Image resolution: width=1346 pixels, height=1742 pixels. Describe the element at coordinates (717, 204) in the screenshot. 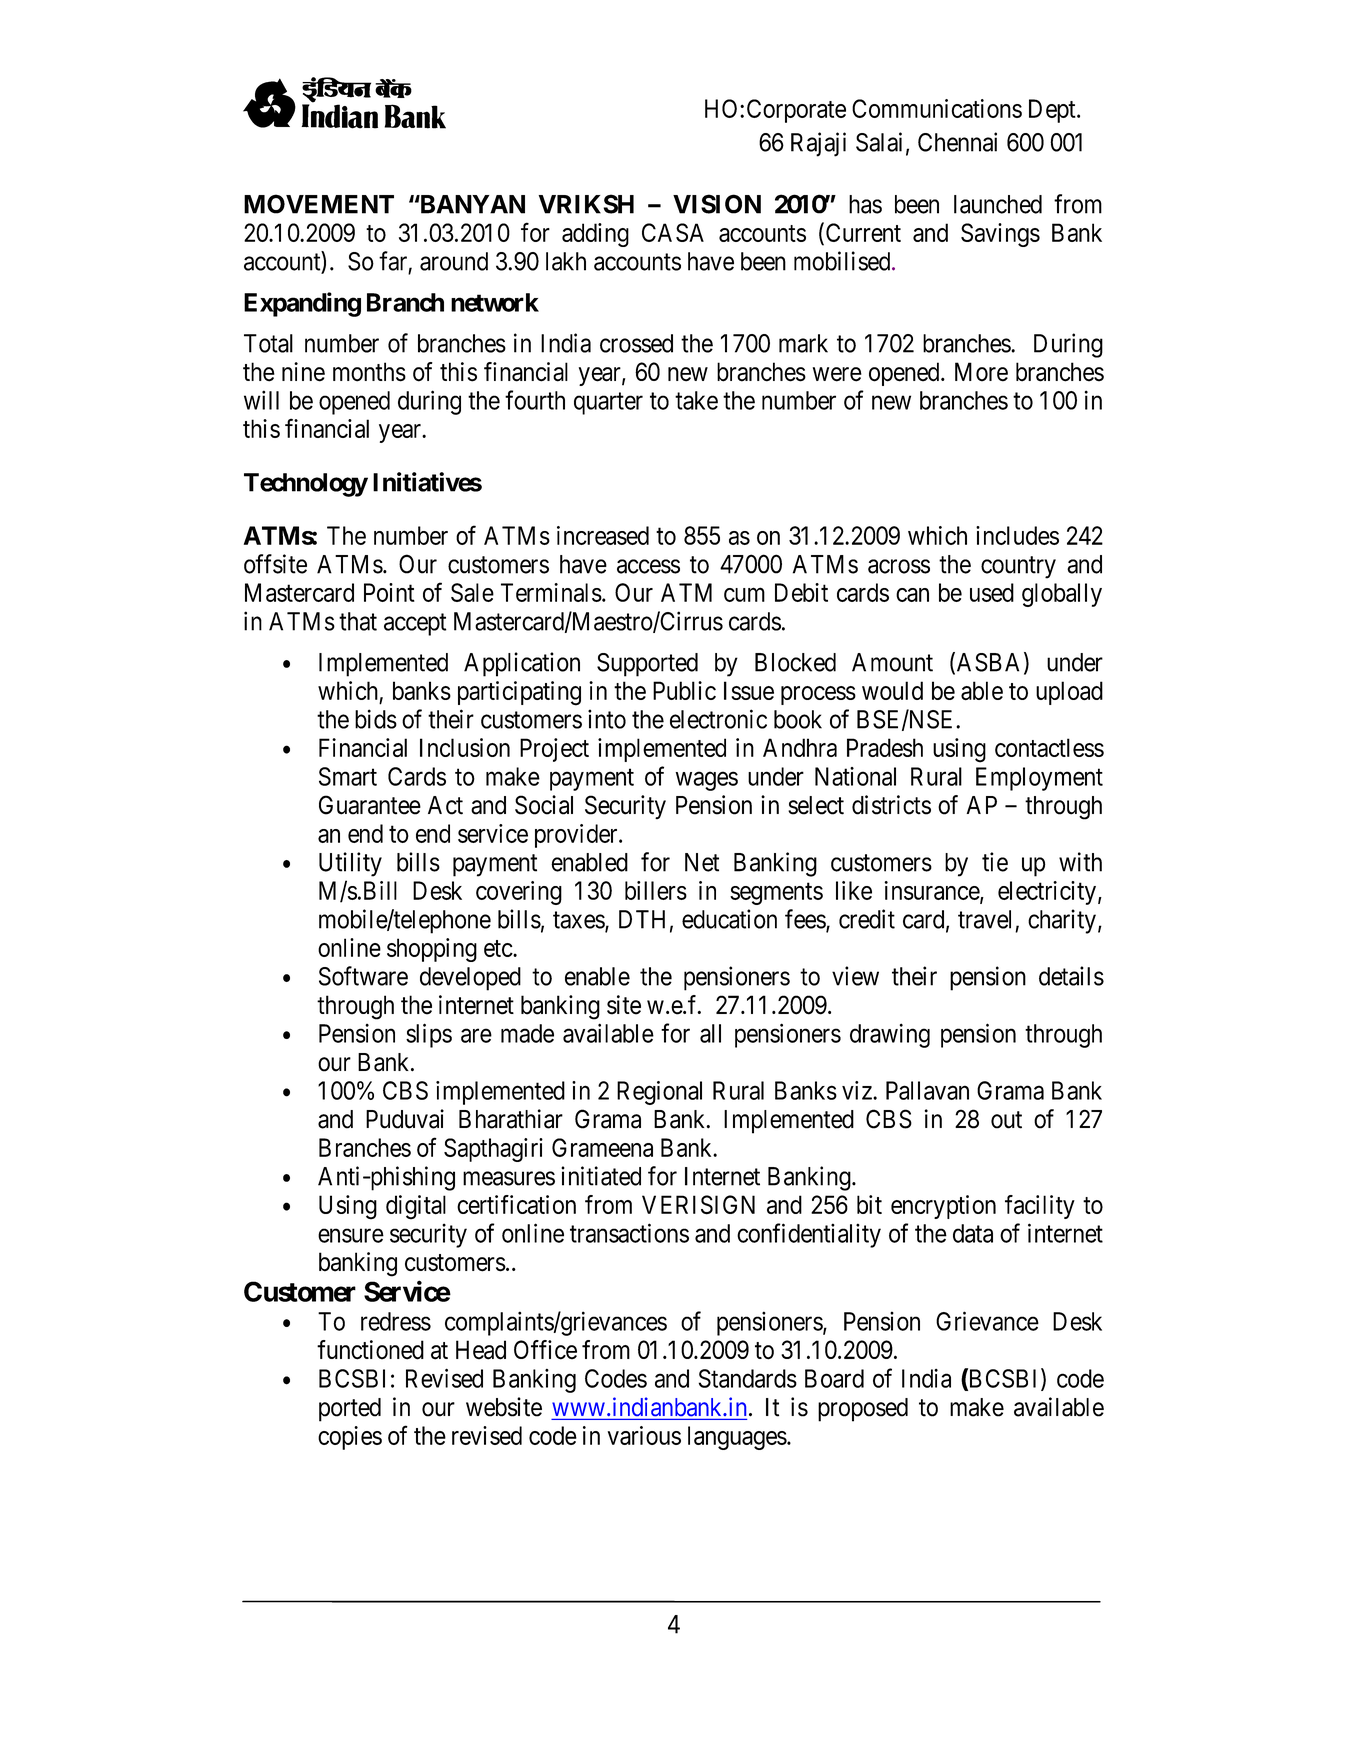

I see `VISION` at that location.
